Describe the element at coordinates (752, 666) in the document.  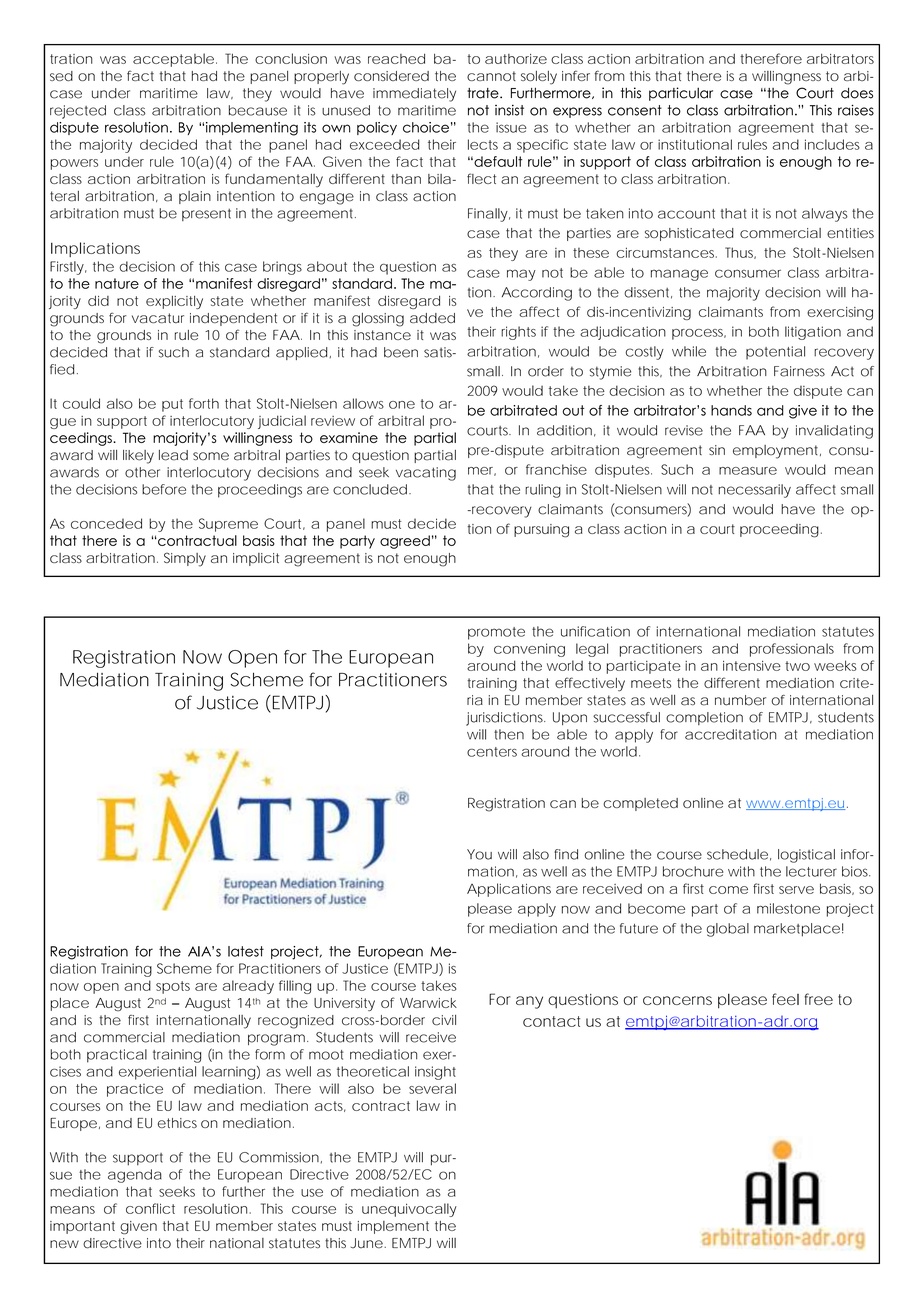
I see `intensive` at that location.
